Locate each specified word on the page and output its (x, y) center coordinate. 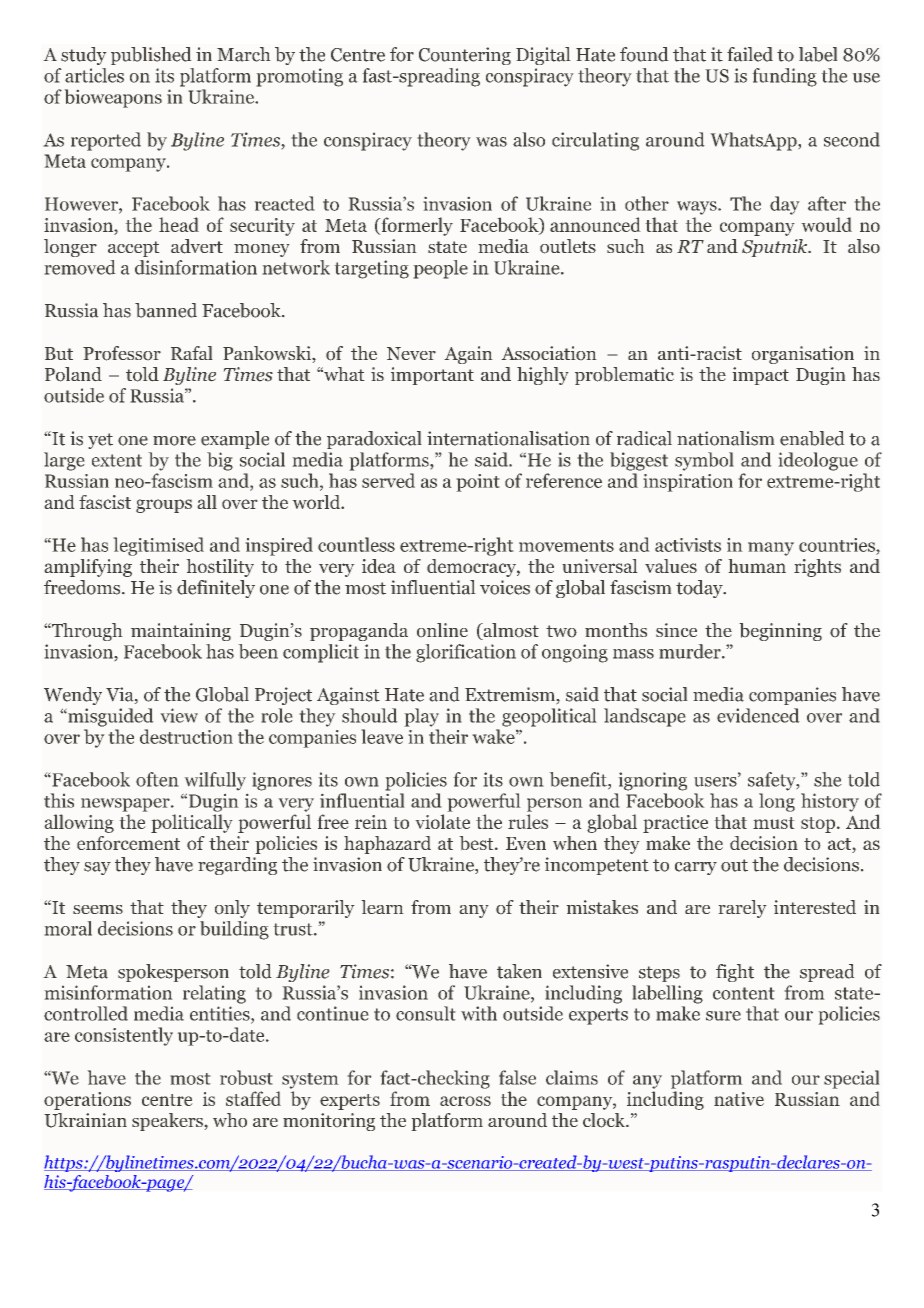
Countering (465, 56)
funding (784, 77)
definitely (216, 589)
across (465, 1101)
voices (505, 587)
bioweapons (113, 98)
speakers (168, 1122)
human (757, 566)
